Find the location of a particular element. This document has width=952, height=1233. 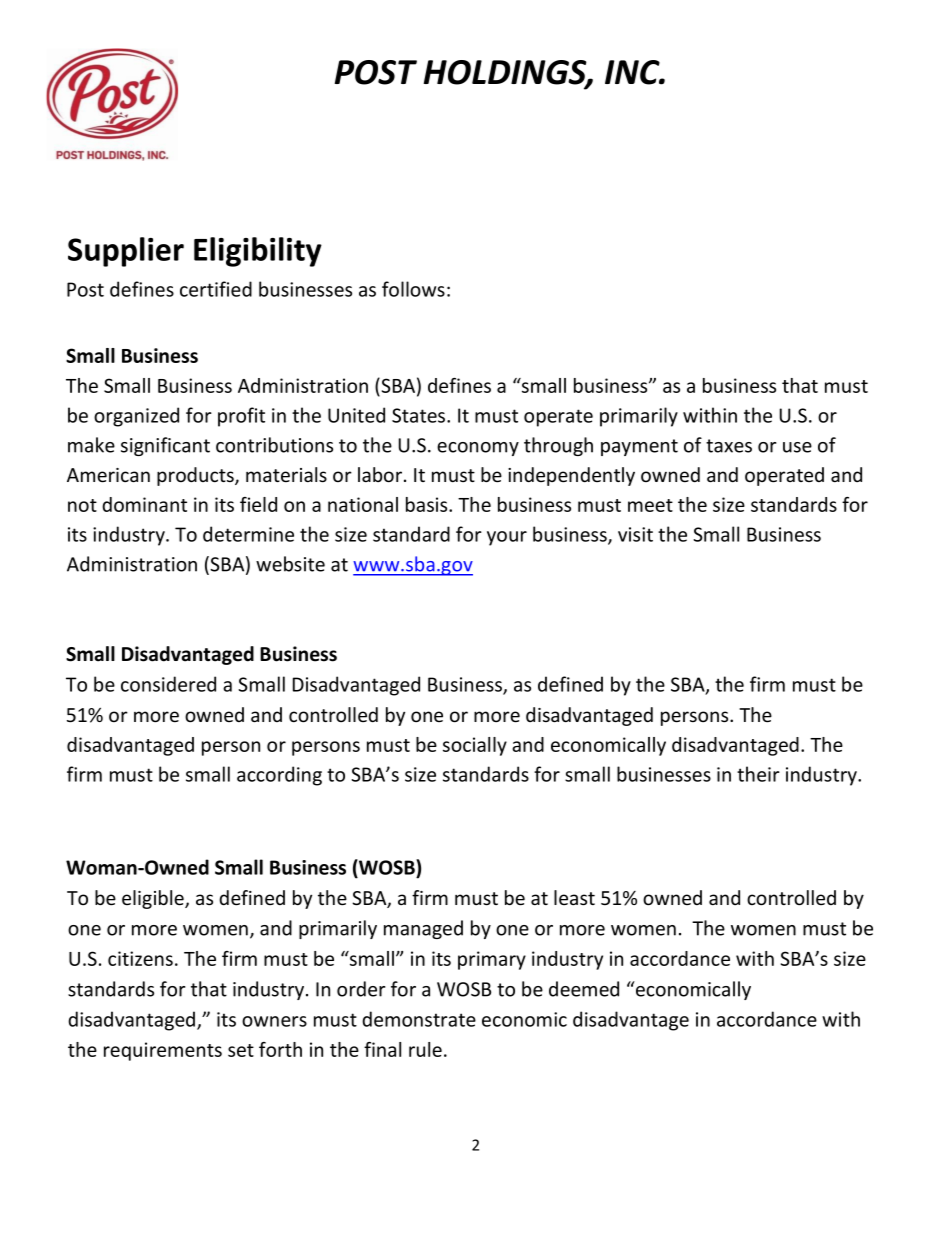

visit is located at coordinates (635, 534).
